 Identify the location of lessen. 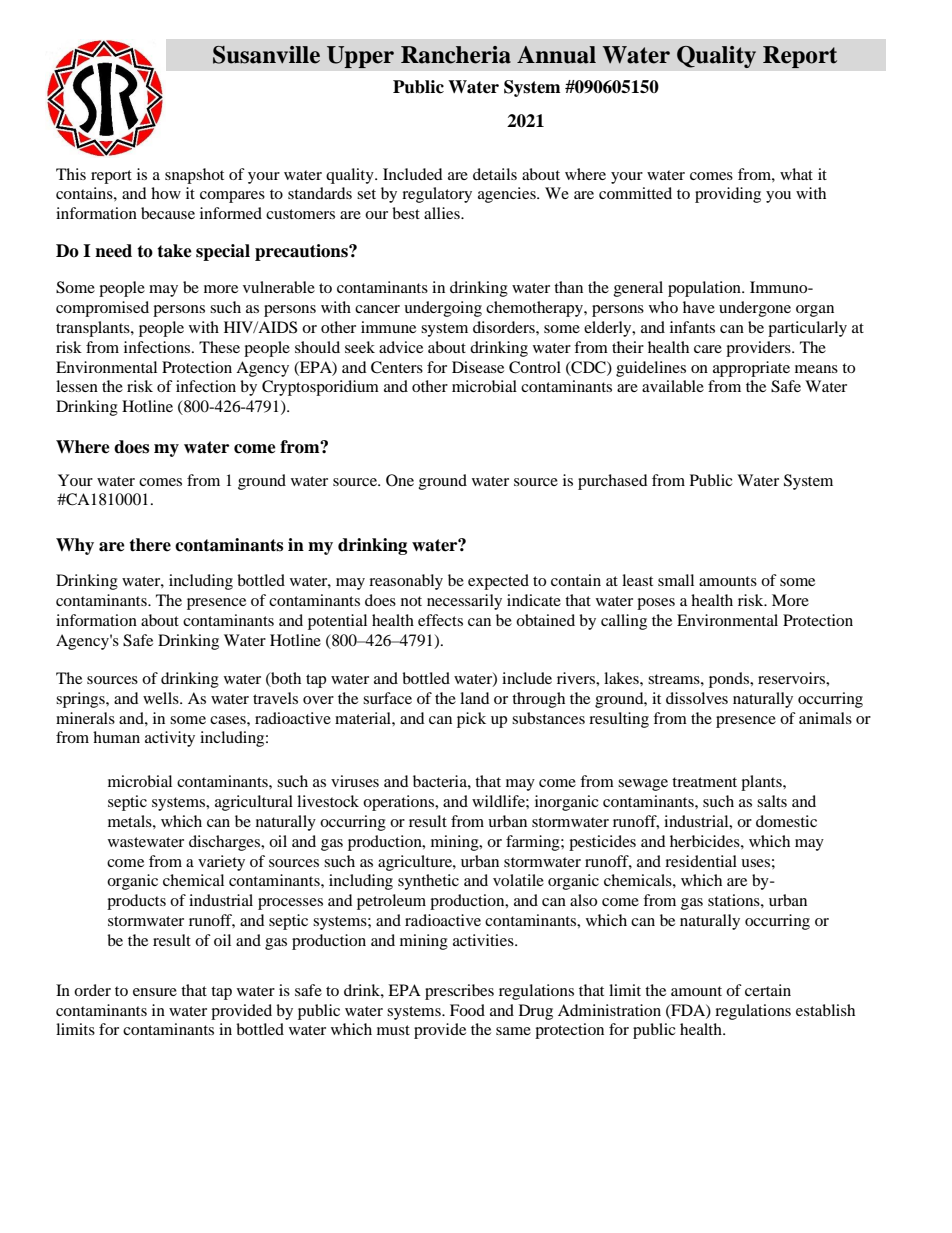
(77, 386).
